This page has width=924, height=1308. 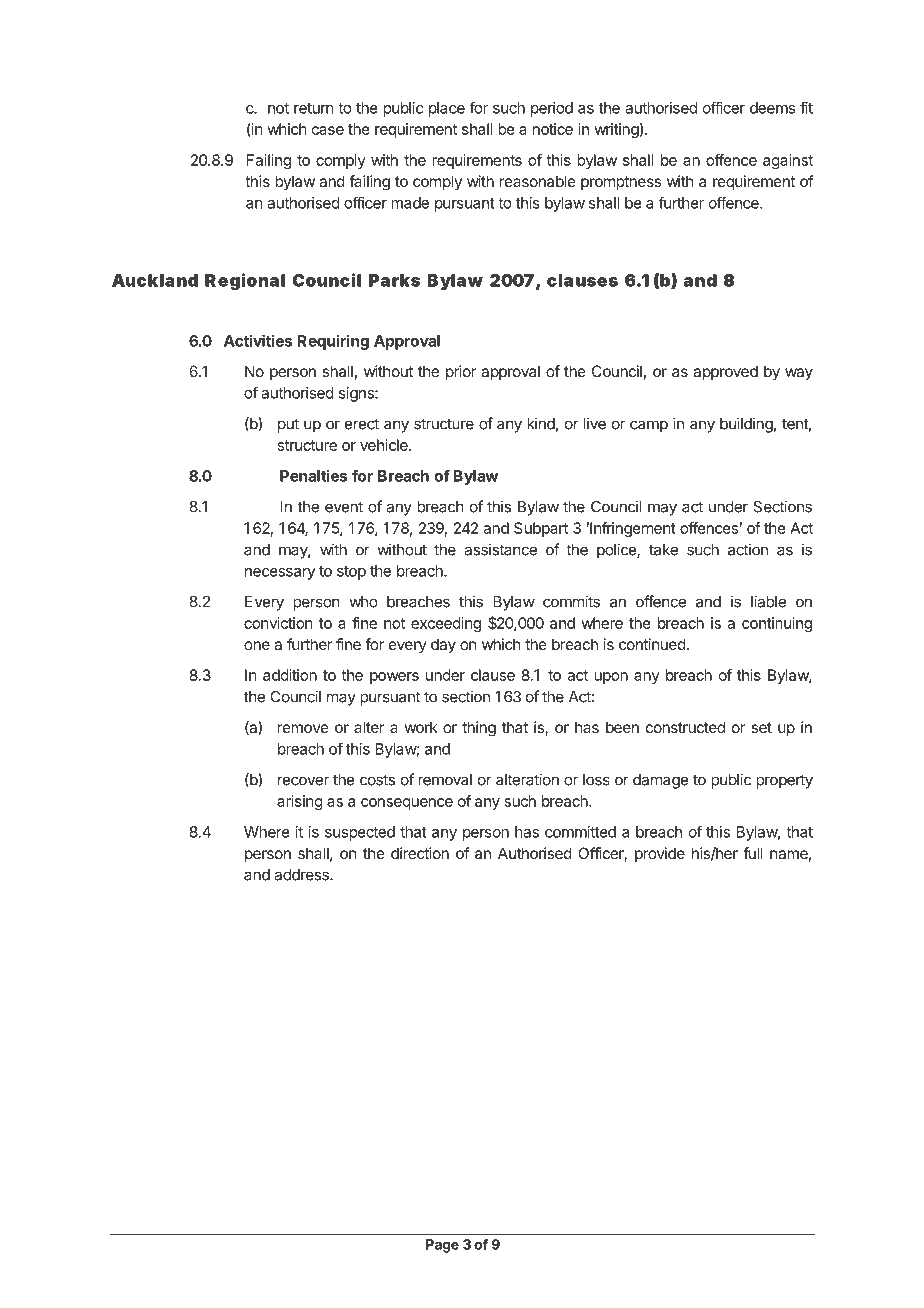 I want to click on deems, so click(x=772, y=108).
